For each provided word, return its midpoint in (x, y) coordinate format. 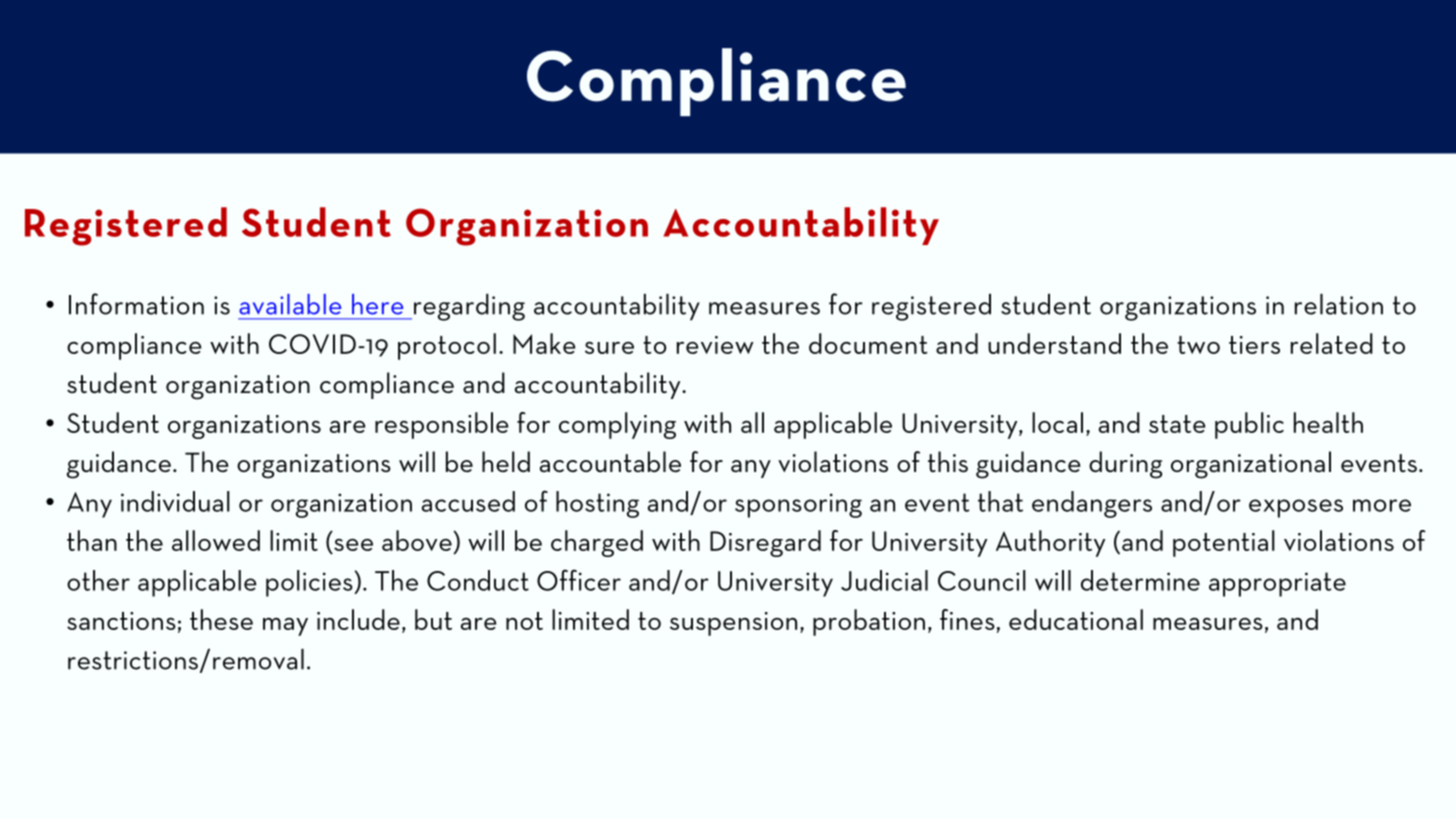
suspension (733, 624)
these (221, 619)
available (290, 304)
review (715, 345)
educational (1076, 619)
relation (1339, 304)
